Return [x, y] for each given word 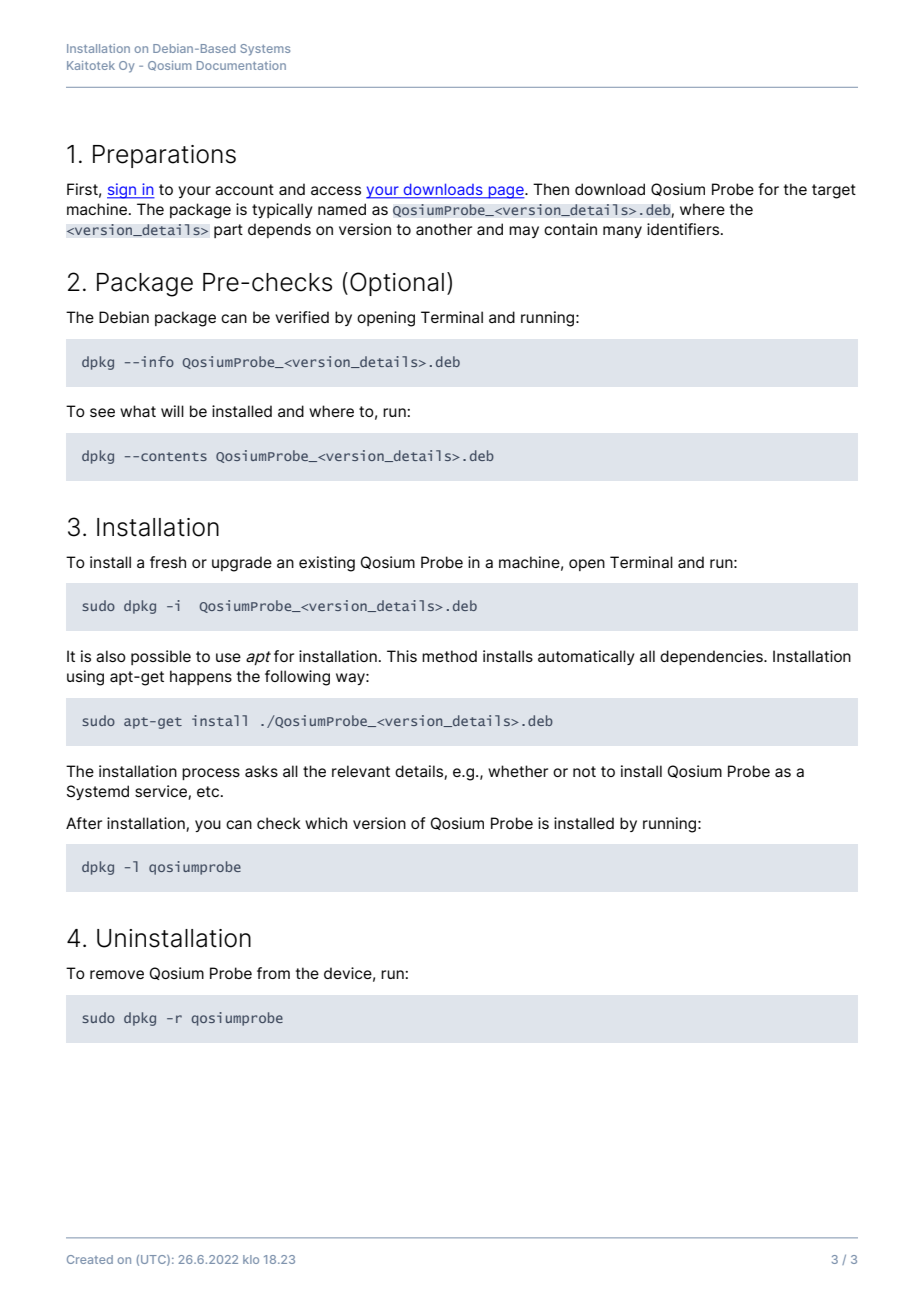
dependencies [712, 657]
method [449, 656]
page [506, 192]
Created [90, 1259]
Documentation [241, 65]
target [834, 191]
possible [161, 657]
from [273, 973]
